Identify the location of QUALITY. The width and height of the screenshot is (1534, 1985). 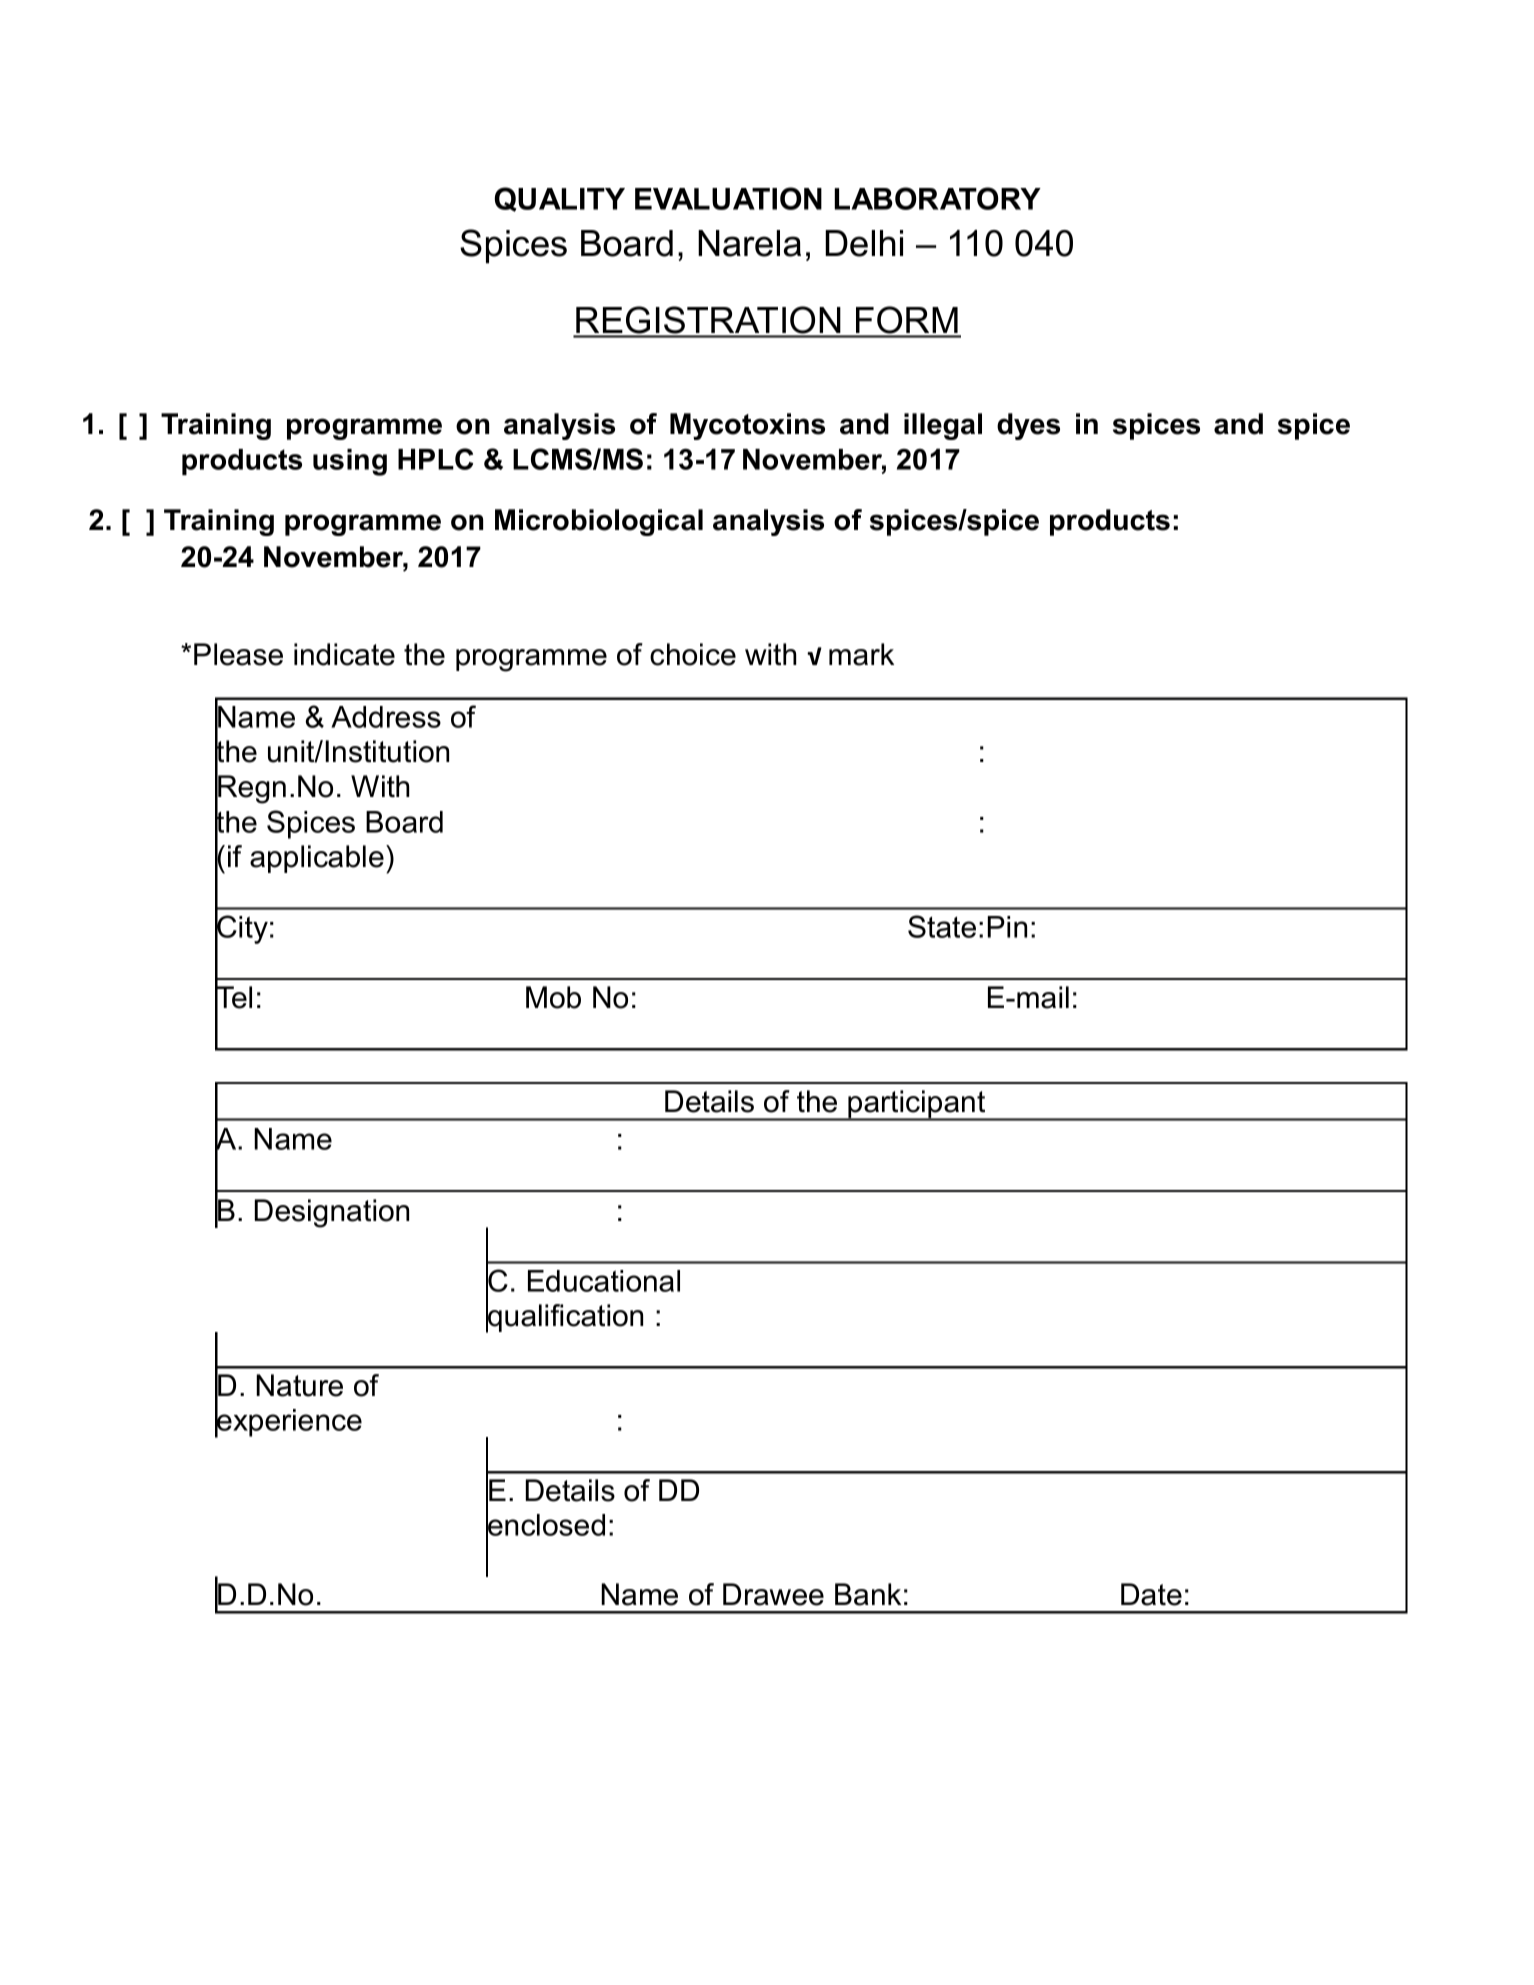
(560, 199).
